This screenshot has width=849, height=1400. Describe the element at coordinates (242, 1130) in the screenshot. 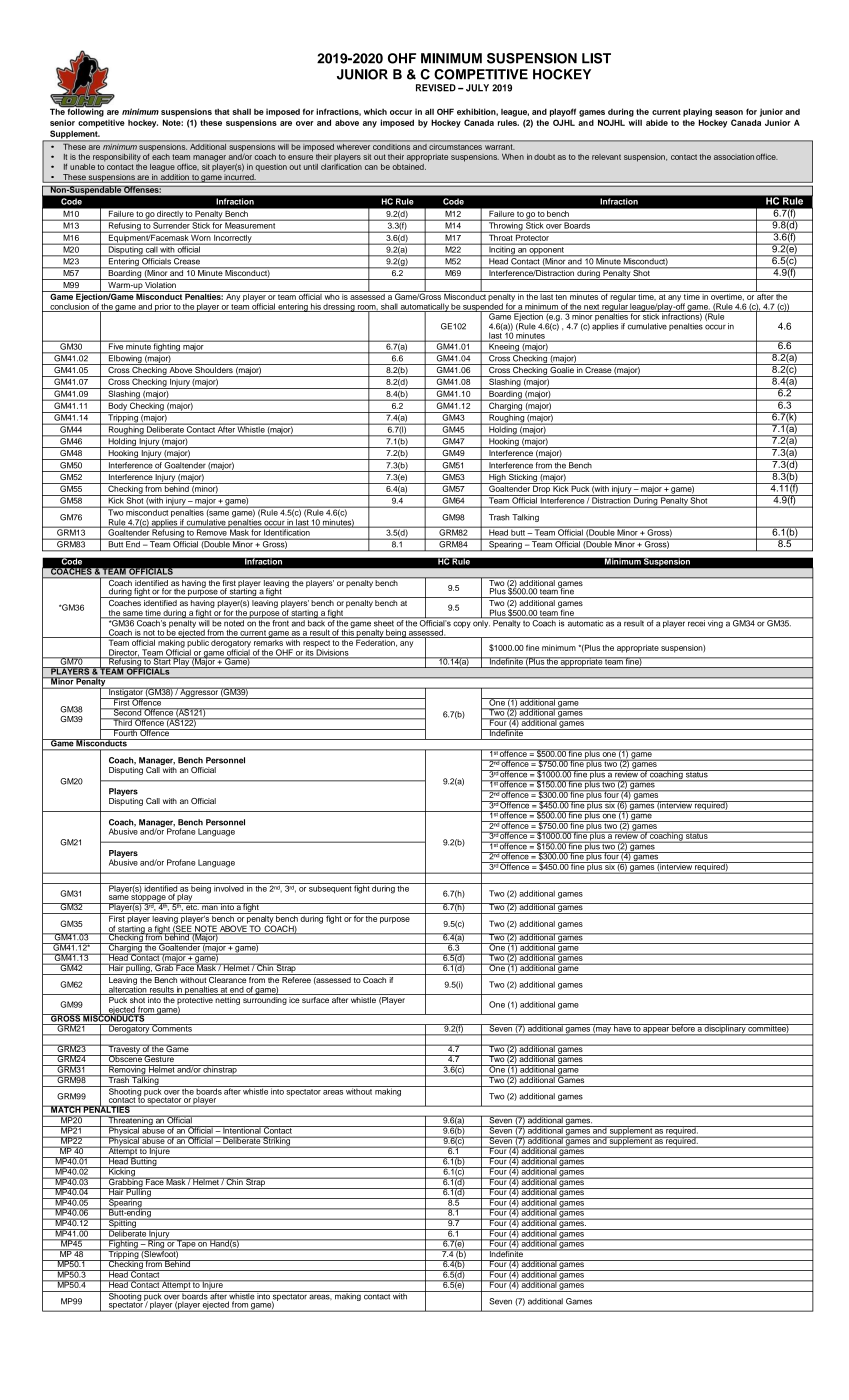

I see `Intentional` at that location.
